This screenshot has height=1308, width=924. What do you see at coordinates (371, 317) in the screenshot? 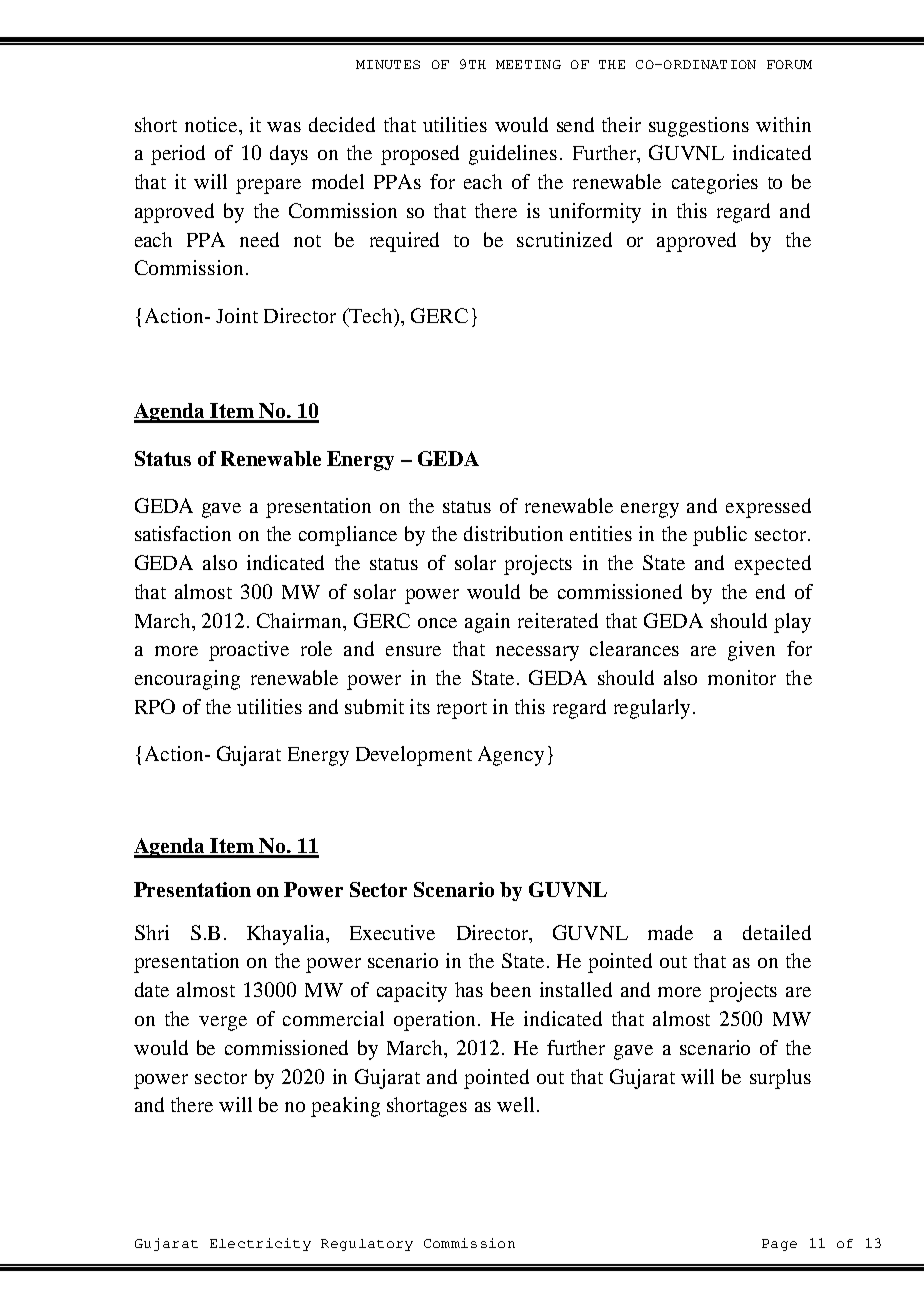
I see `Tech` at bounding box center [371, 317].
